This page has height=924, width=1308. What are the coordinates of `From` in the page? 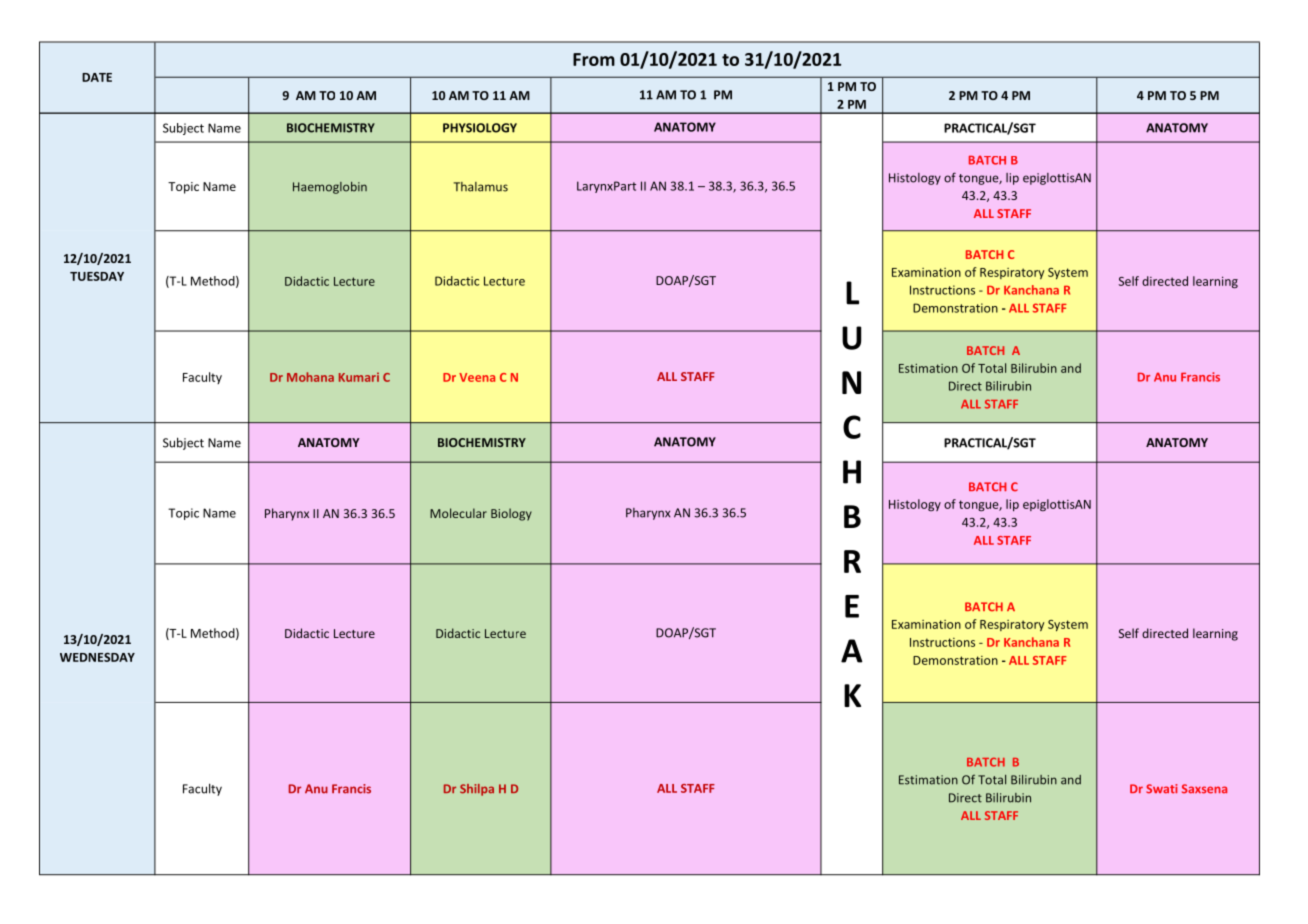 It's located at (594, 59).
